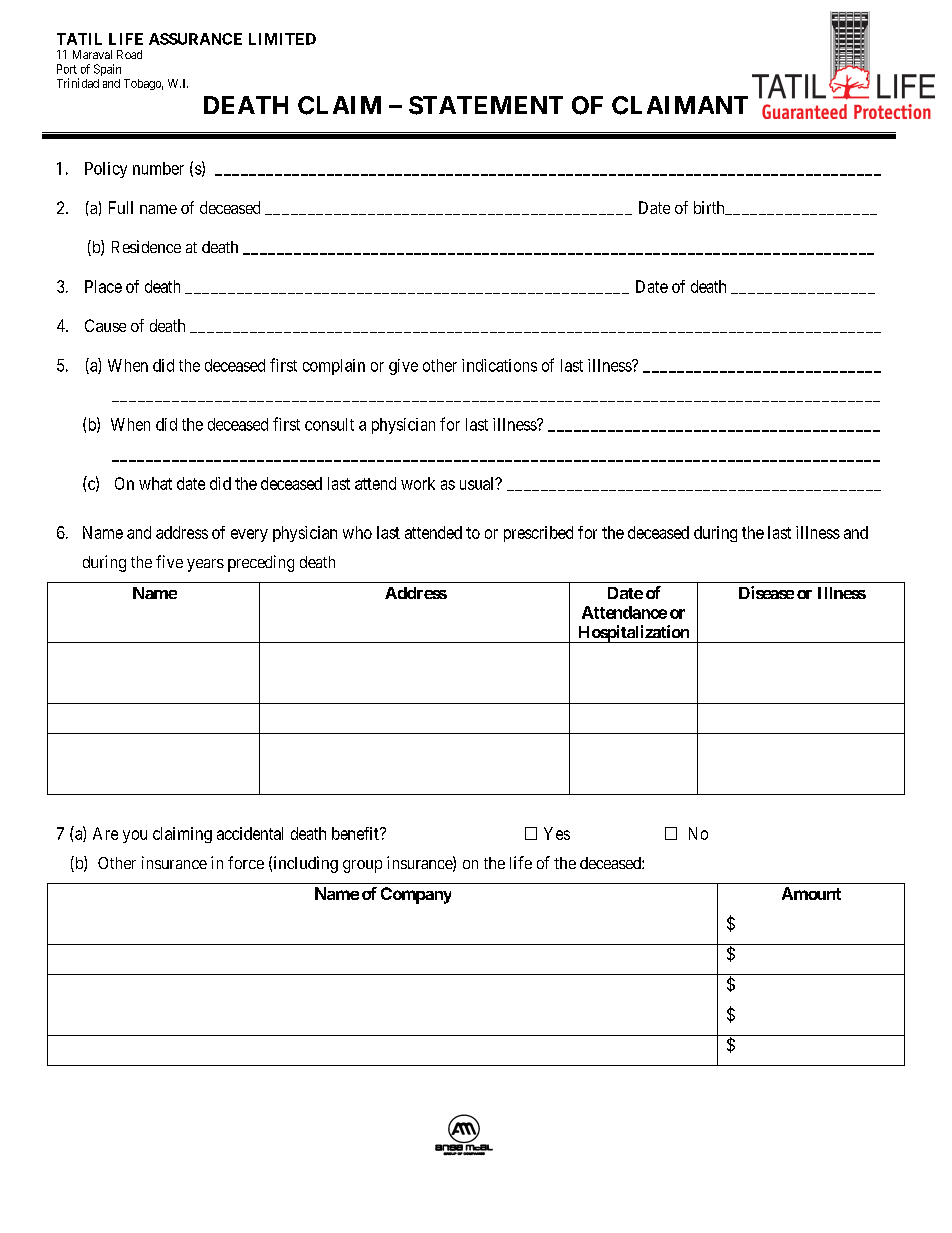 Image resolution: width=952 pixels, height=1233 pixels. What do you see at coordinates (282, 39) in the image?
I see `LIMITED` at bounding box center [282, 39].
